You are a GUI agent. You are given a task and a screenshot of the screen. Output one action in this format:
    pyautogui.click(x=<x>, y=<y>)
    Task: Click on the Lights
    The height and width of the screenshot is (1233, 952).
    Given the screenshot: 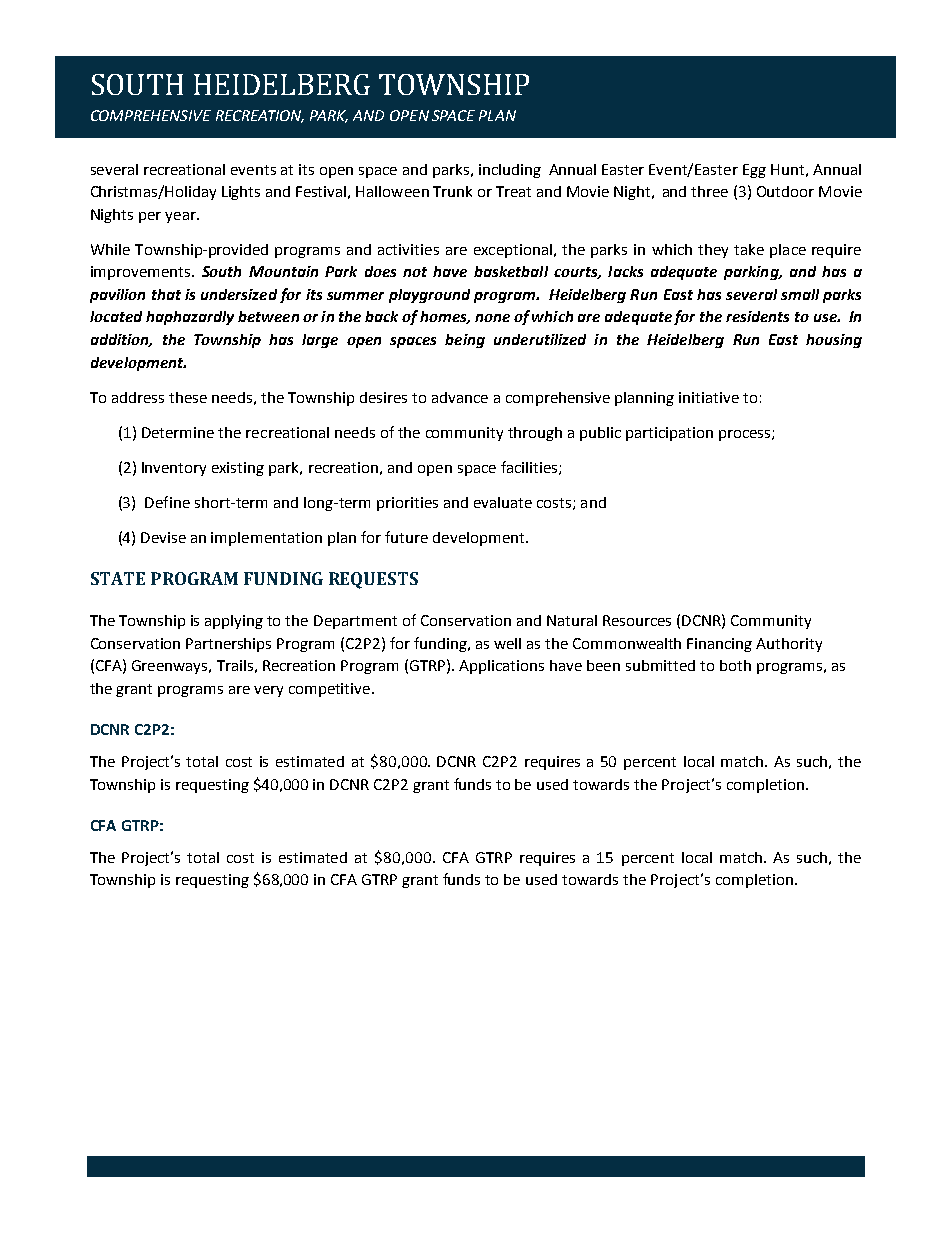 What is the action you would take?
    pyautogui.click(x=241, y=193)
